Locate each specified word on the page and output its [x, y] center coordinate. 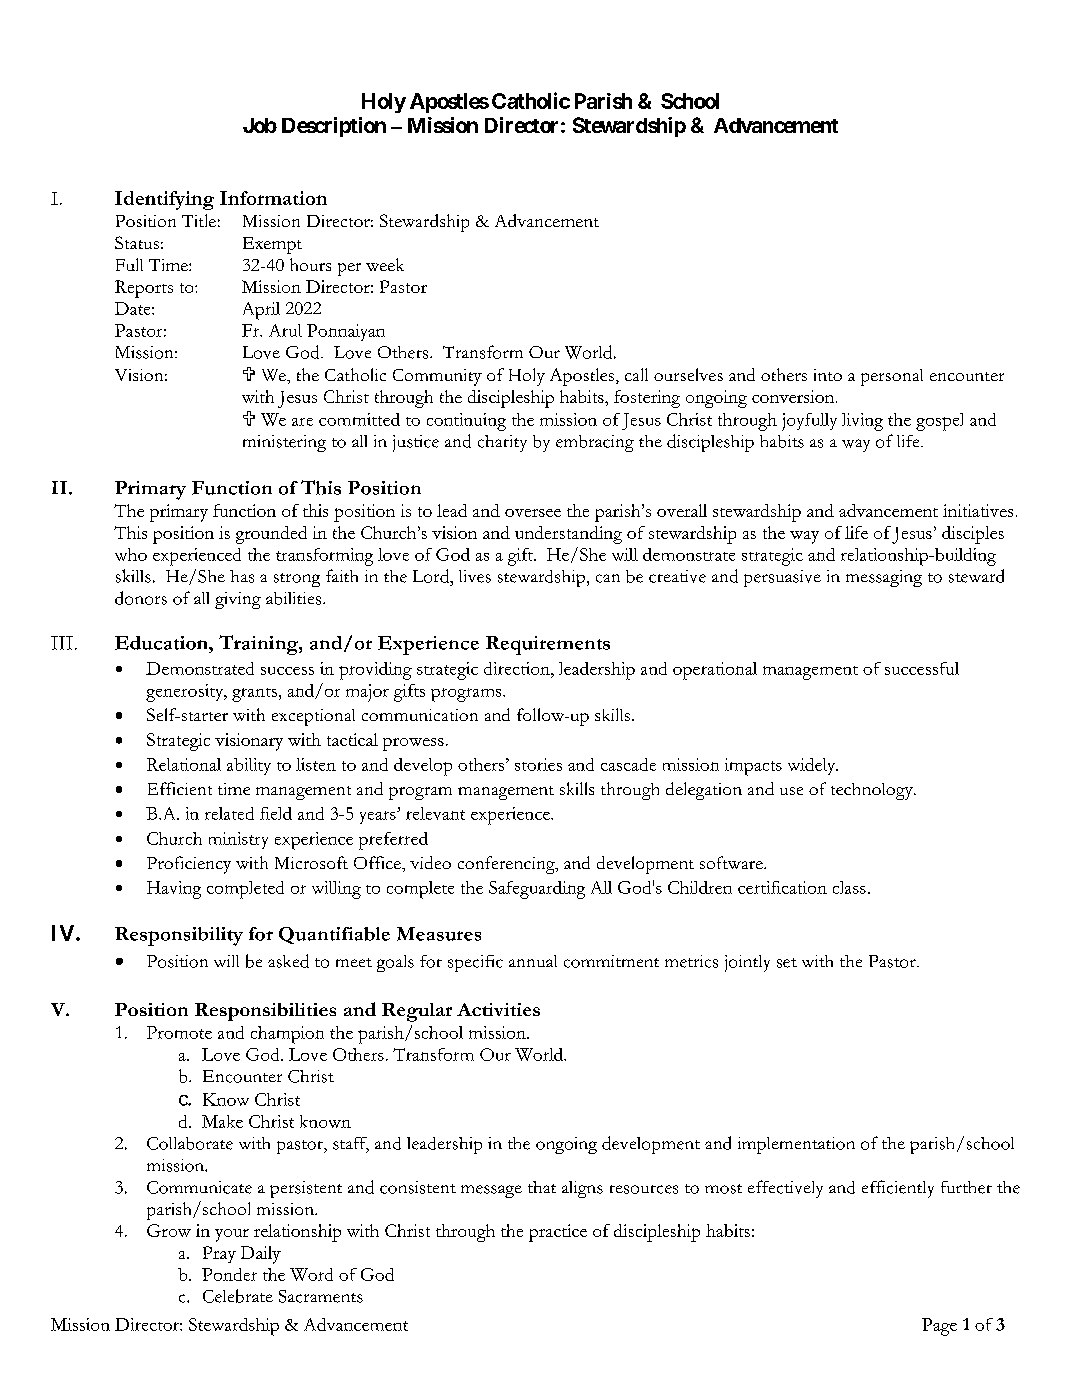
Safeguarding [537, 890]
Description [334, 127]
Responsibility [179, 936]
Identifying [164, 200]
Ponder [229, 1274]
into [828, 375]
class [849, 887]
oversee [533, 513]
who [131, 554]
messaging [884, 578]
